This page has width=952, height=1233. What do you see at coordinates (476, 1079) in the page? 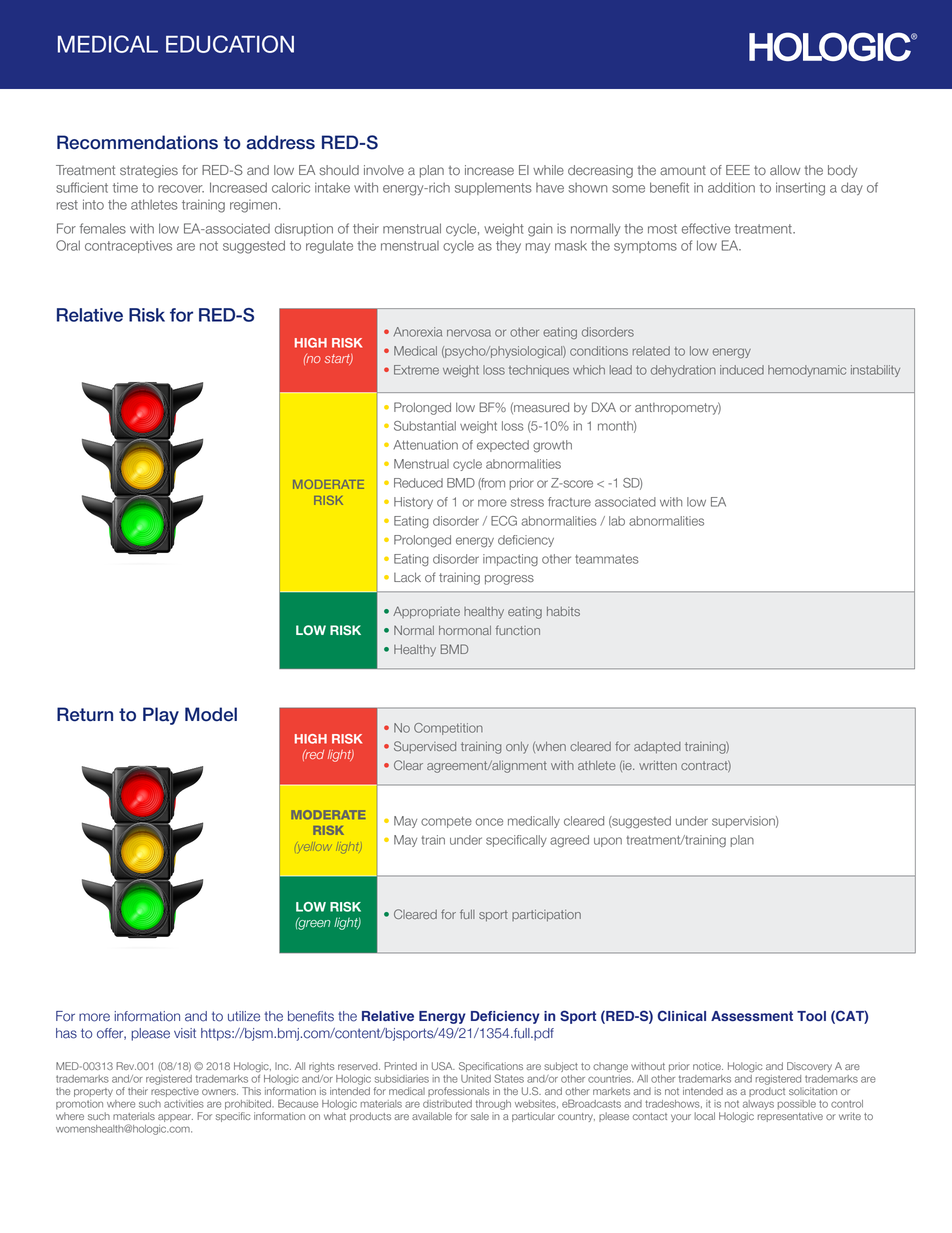
I see `United` at bounding box center [476, 1079].
